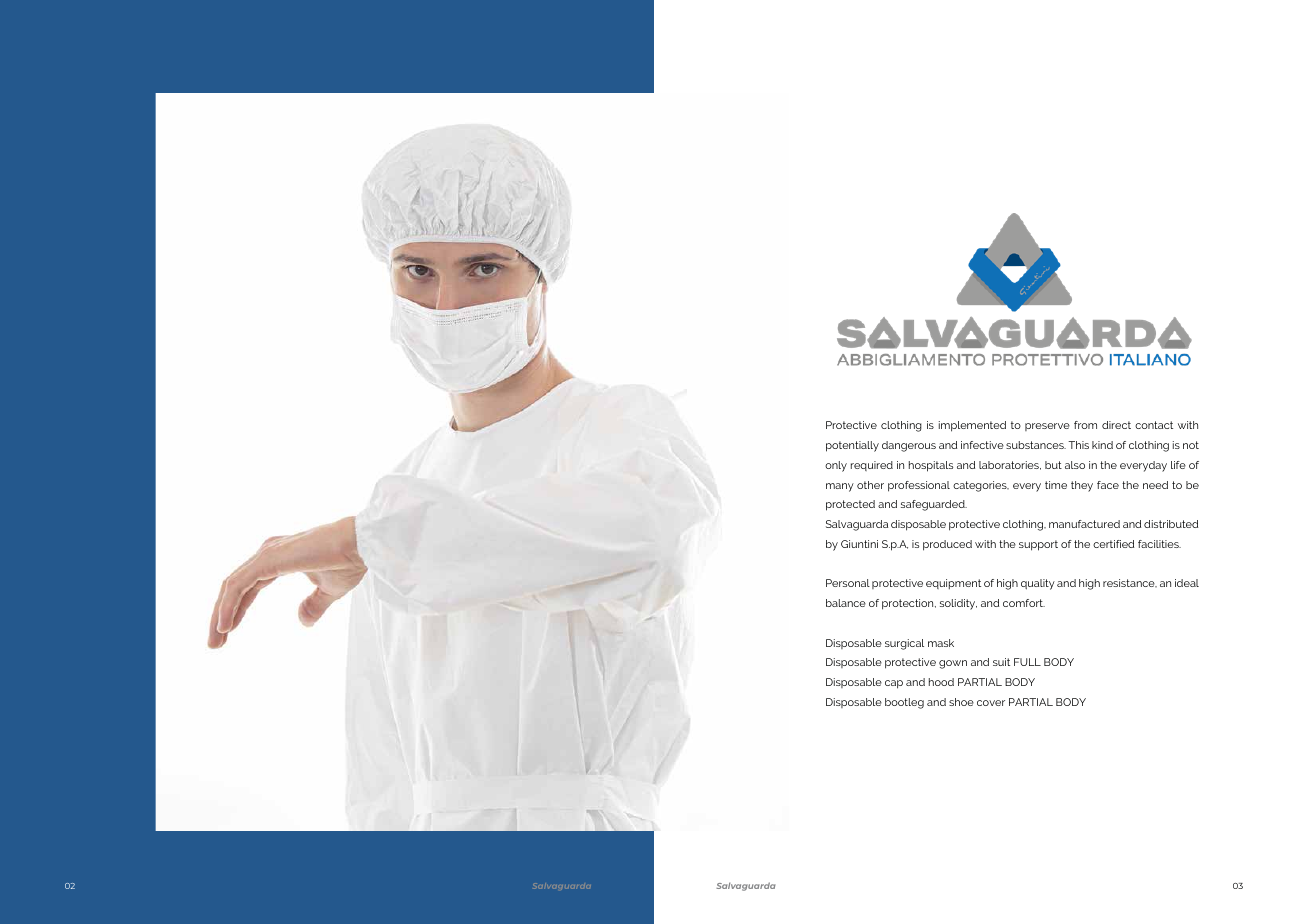 This screenshot has width=1308, height=924. Describe the element at coordinates (1155, 485) in the screenshot. I see `need` at that location.
